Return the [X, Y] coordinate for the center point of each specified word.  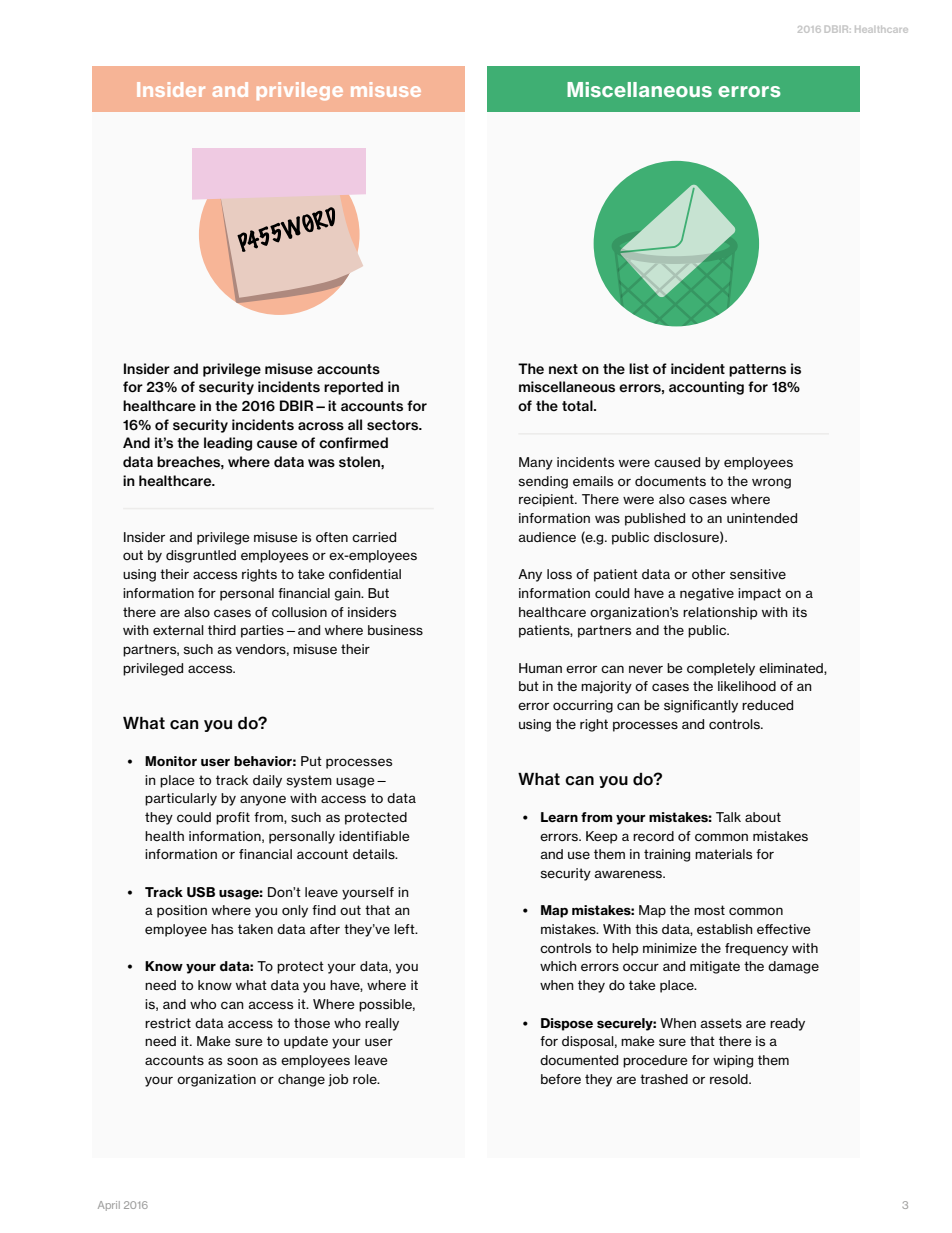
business [395, 630]
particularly [181, 799]
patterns [757, 370]
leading [228, 444]
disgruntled [201, 556]
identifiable [374, 836]
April [109, 1206]
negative [707, 594]
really [382, 1024]
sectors [394, 425]
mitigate [715, 967]
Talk [728, 817]
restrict [168, 1023]
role [366, 1079]
